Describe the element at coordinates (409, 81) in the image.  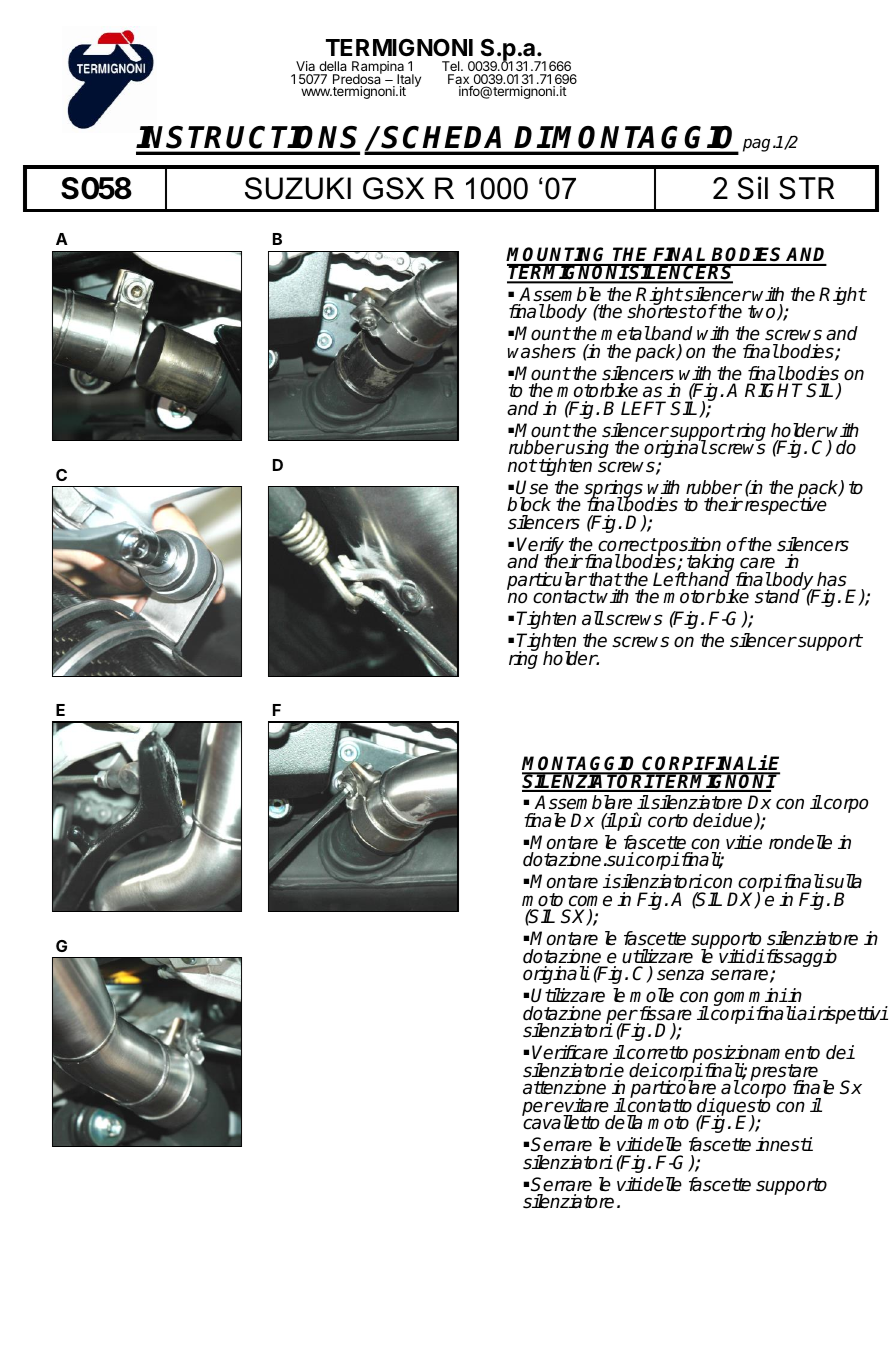
I see `Italy` at that location.
